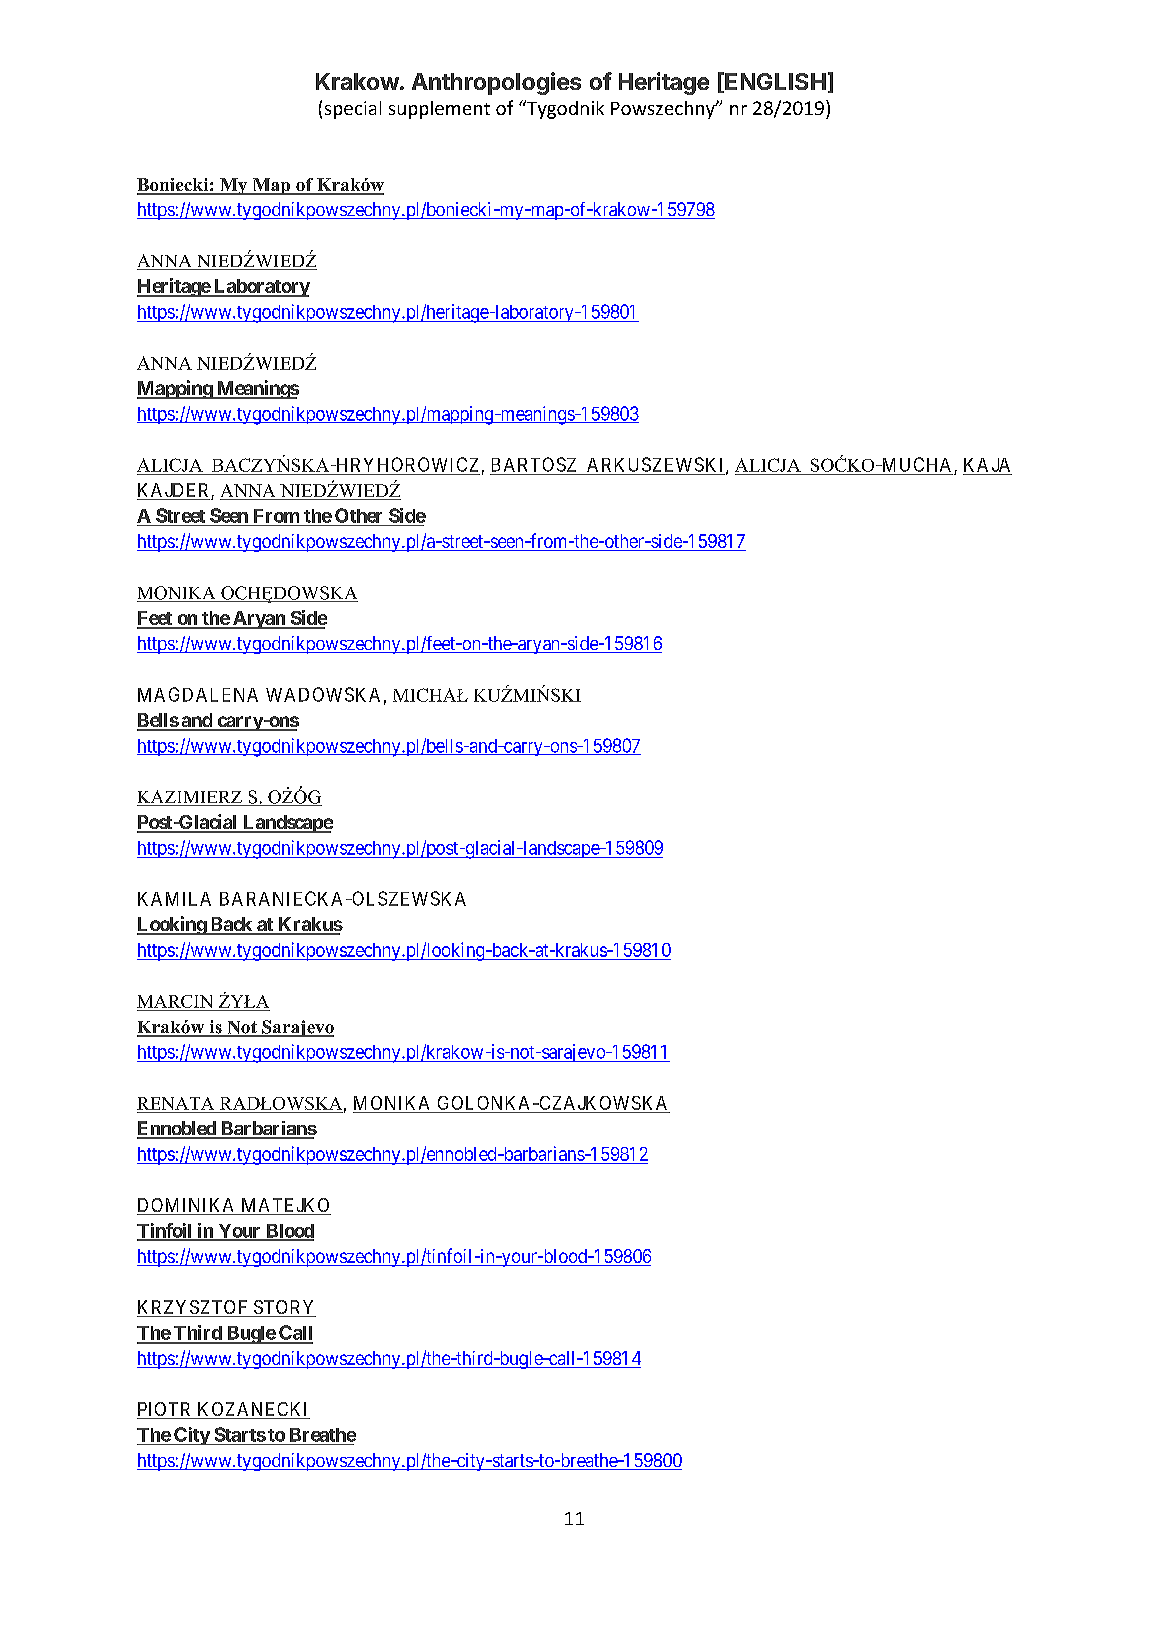 The image size is (1149, 1625). What do you see at coordinates (439, 110) in the screenshot?
I see `supplement` at bounding box center [439, 110].
